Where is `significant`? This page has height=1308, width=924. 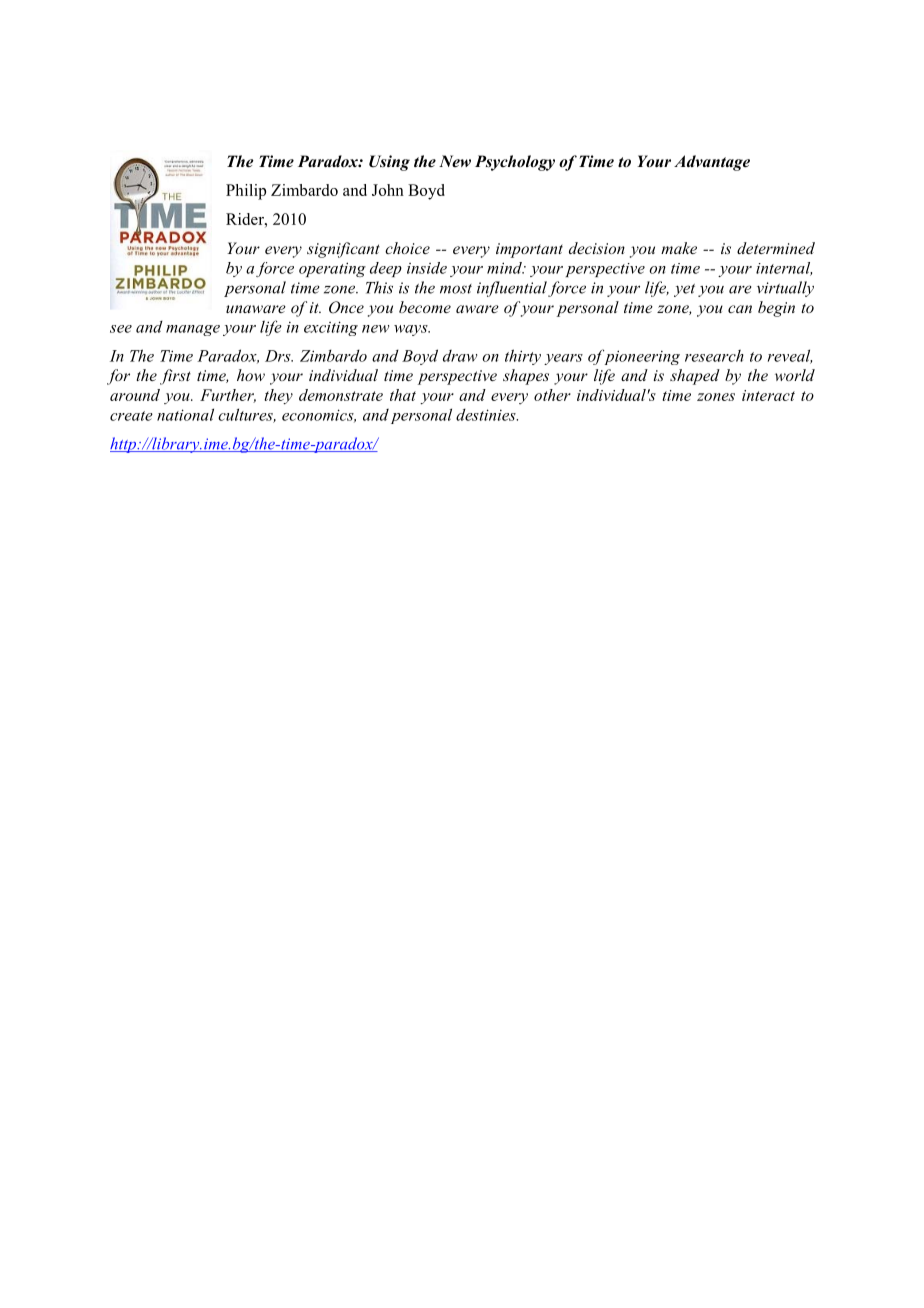 significant is located at coordinates (343, 250).
